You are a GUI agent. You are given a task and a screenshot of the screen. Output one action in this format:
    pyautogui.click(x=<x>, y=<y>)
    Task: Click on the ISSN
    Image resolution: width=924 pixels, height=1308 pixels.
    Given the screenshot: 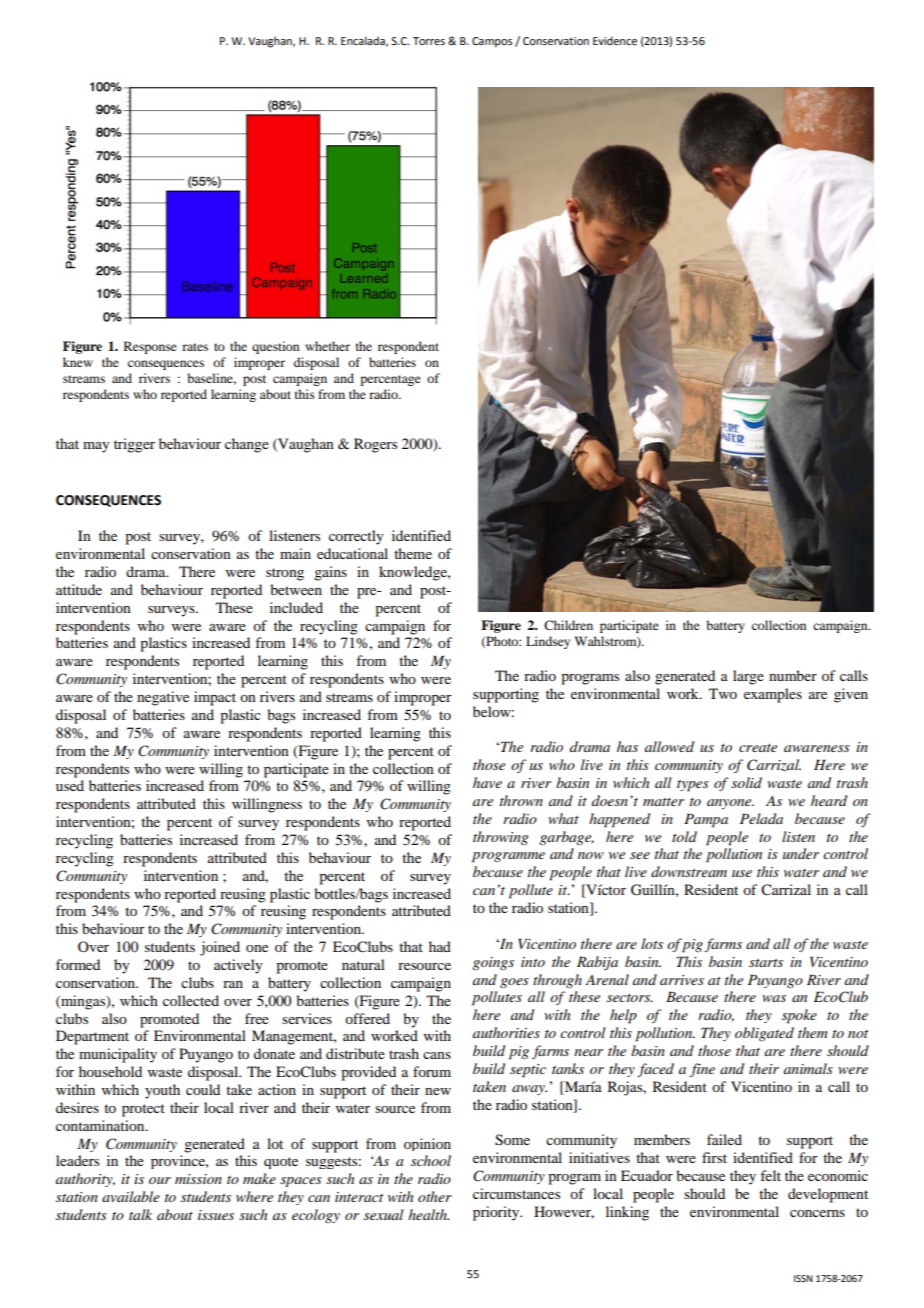 What is the action you would take?
    pyautogui.click(x=803, y=1278)
